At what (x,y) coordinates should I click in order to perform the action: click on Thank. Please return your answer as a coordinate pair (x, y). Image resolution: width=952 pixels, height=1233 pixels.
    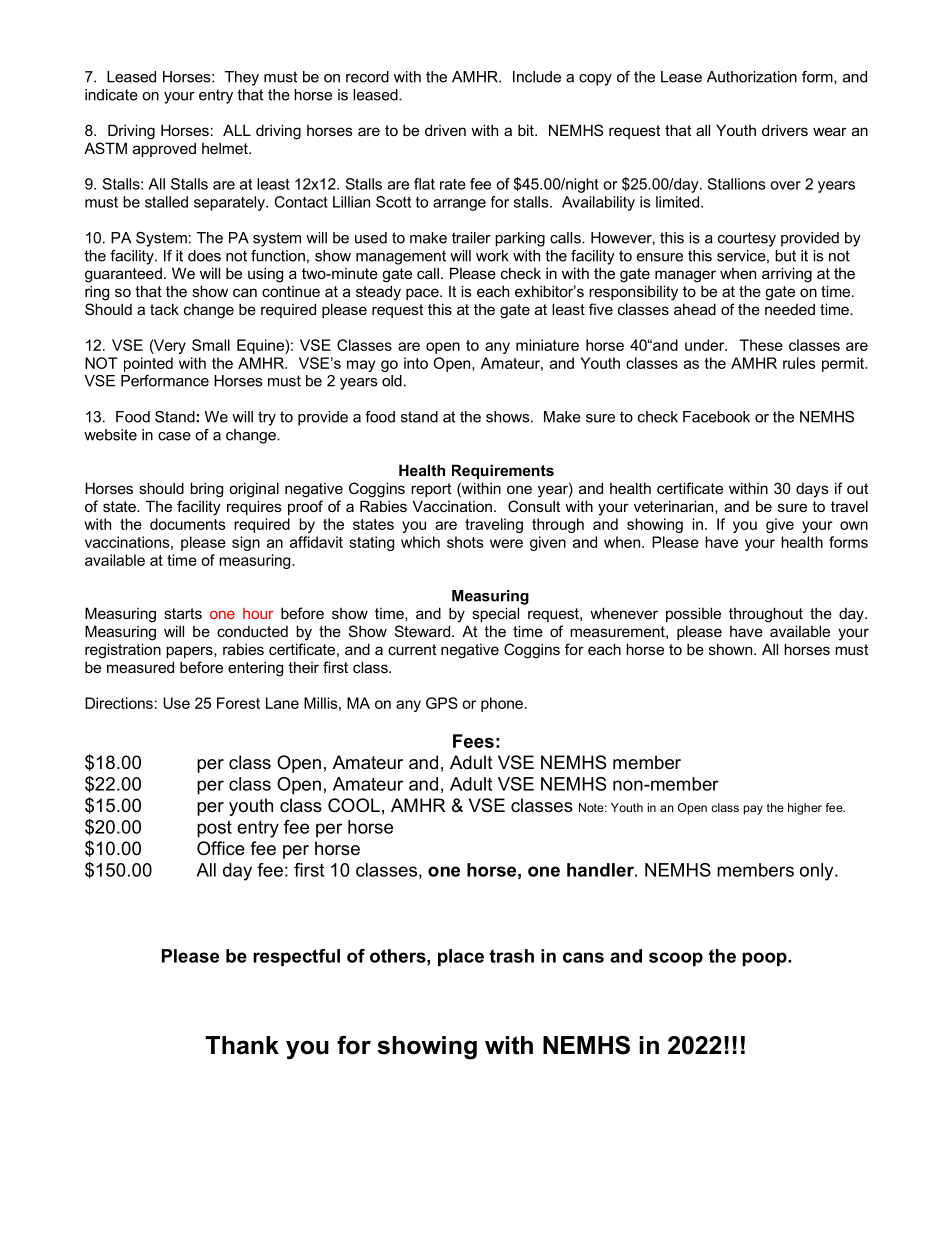
    Looking at the image, I should click on (242, 1045).
